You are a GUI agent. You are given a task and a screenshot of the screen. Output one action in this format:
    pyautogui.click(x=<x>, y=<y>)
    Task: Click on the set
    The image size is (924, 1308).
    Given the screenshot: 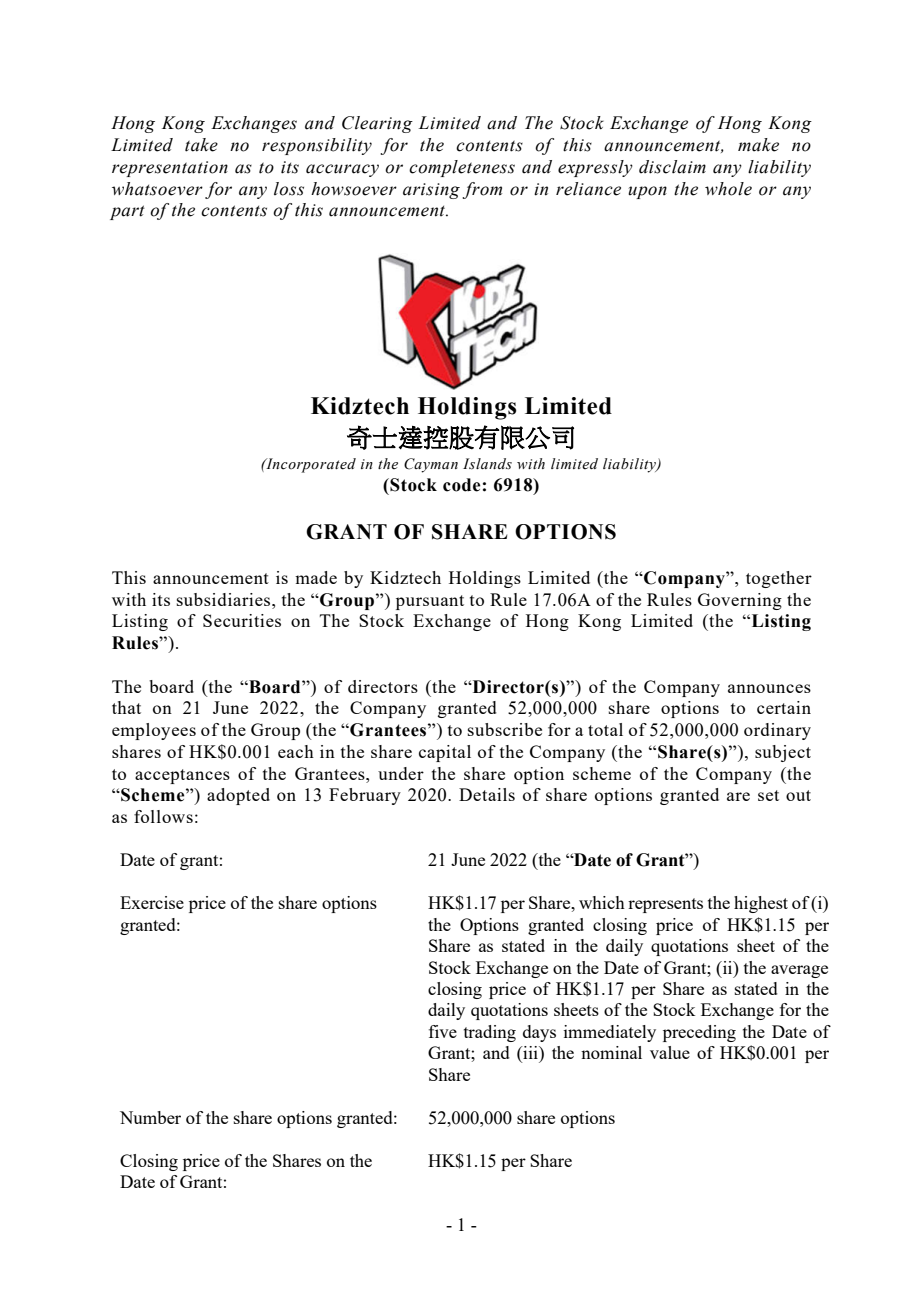 What is the action you would take?
    pyautogui.click(x=768, y=795)
